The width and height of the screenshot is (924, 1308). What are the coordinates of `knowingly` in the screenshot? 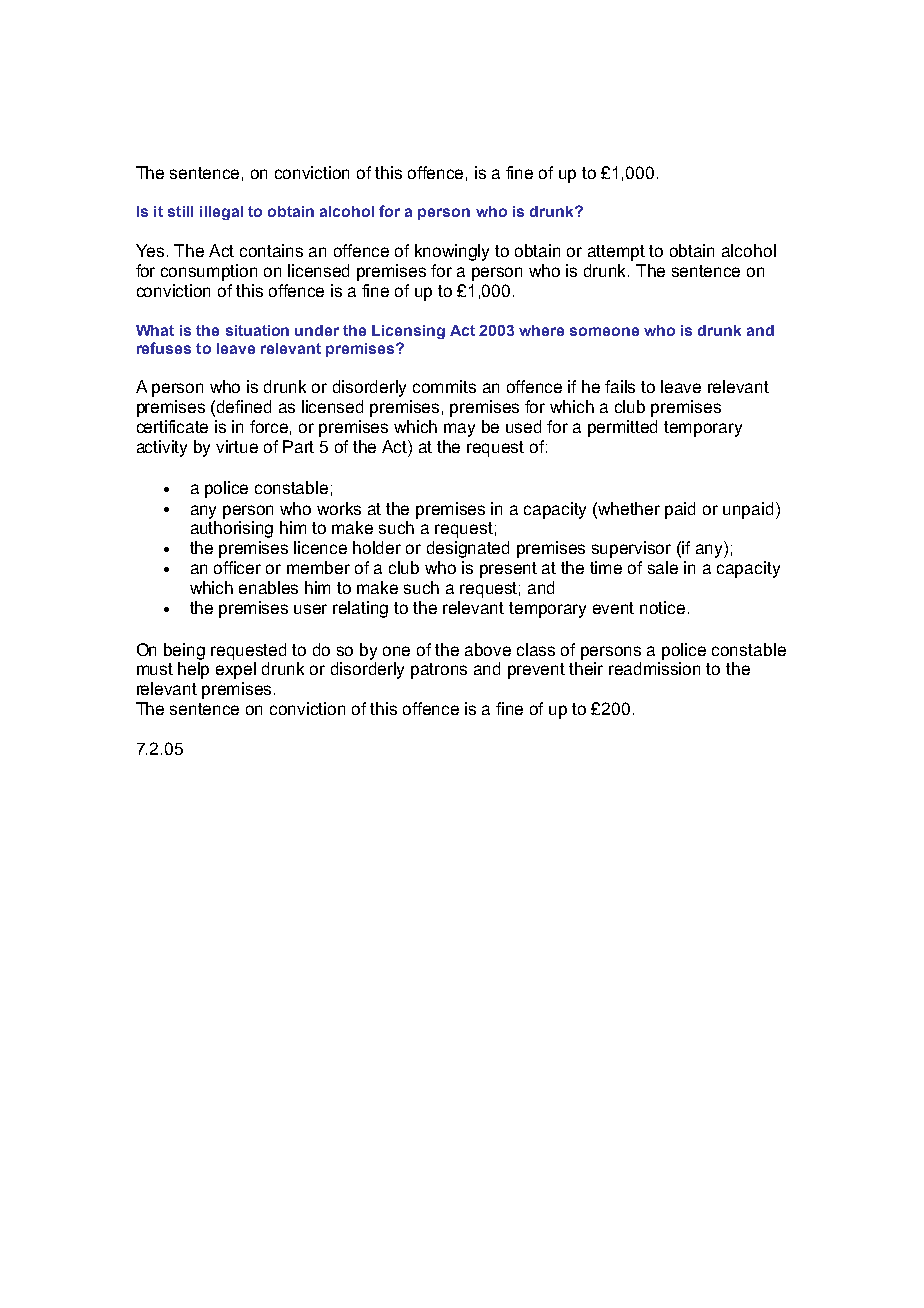 It's located at (452, 252).
